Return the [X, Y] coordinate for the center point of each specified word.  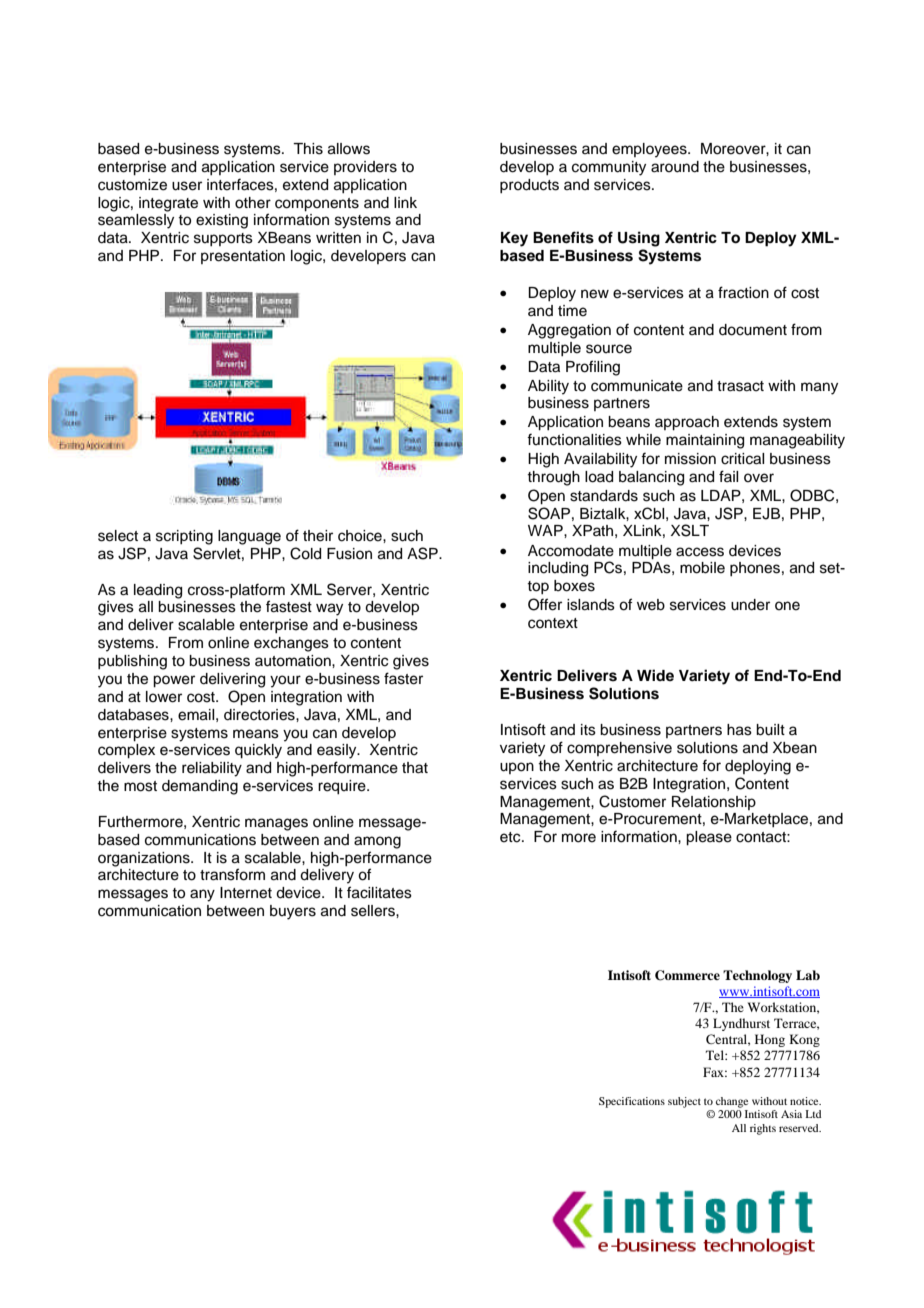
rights [763, 1129]
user [187, 186]
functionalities [574, 439]
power [174, 681]
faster [403, 678]
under [750, 605]
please [709, 838]
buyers [293, 912]
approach [687, 423]
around [675, 167]
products [529, 186]
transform [232, 874]
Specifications [632, 1102]
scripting [184, 537]
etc [511, 837]
